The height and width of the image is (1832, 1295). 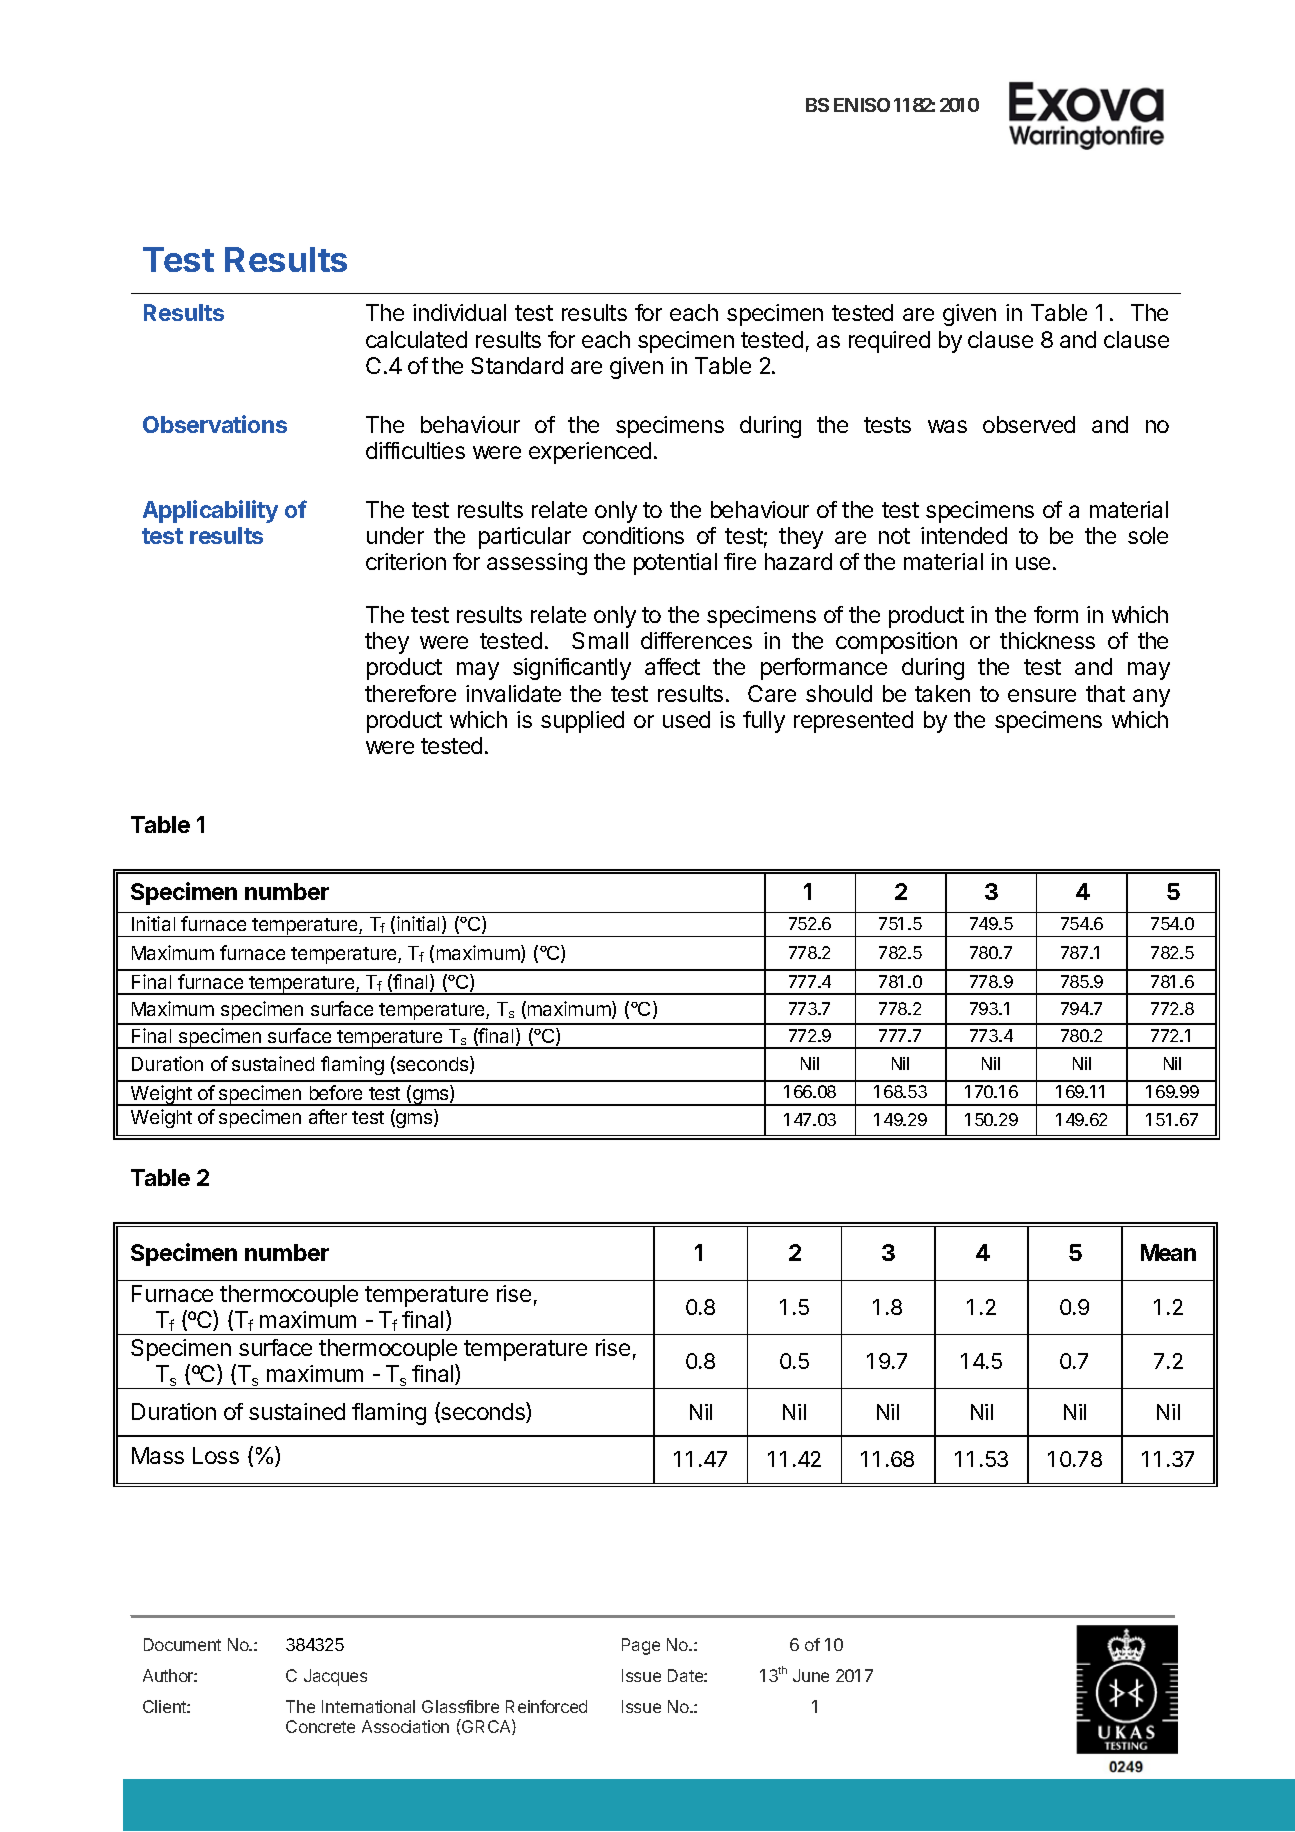 I want to click on represented, so click(x=853, y=722).
